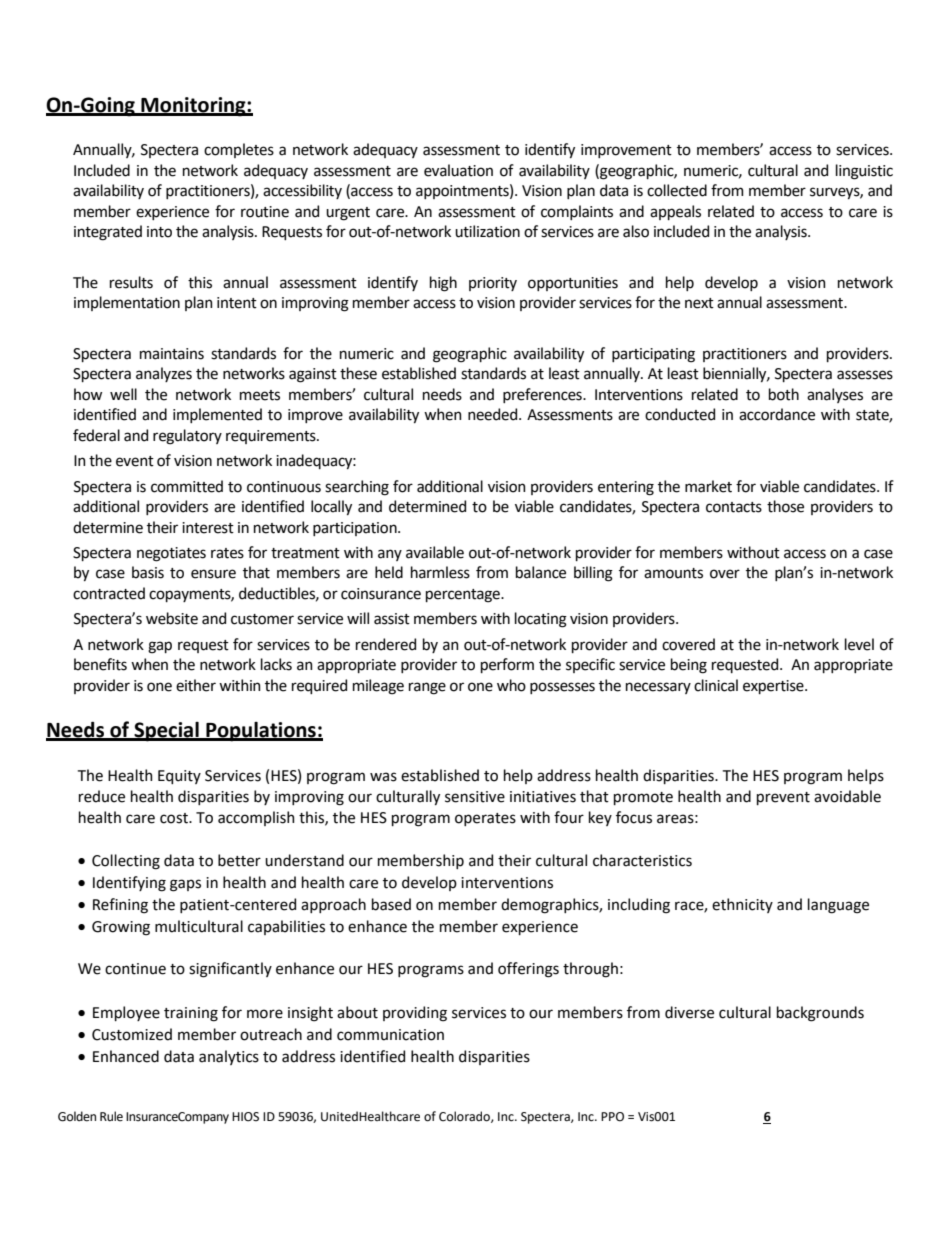 Image resolution: width=952 pixels, height=1233 pixels. What do you see at coordinates (458, 170) in the screenshot?
I see `evaluation` at bounding box center [458, 170].
